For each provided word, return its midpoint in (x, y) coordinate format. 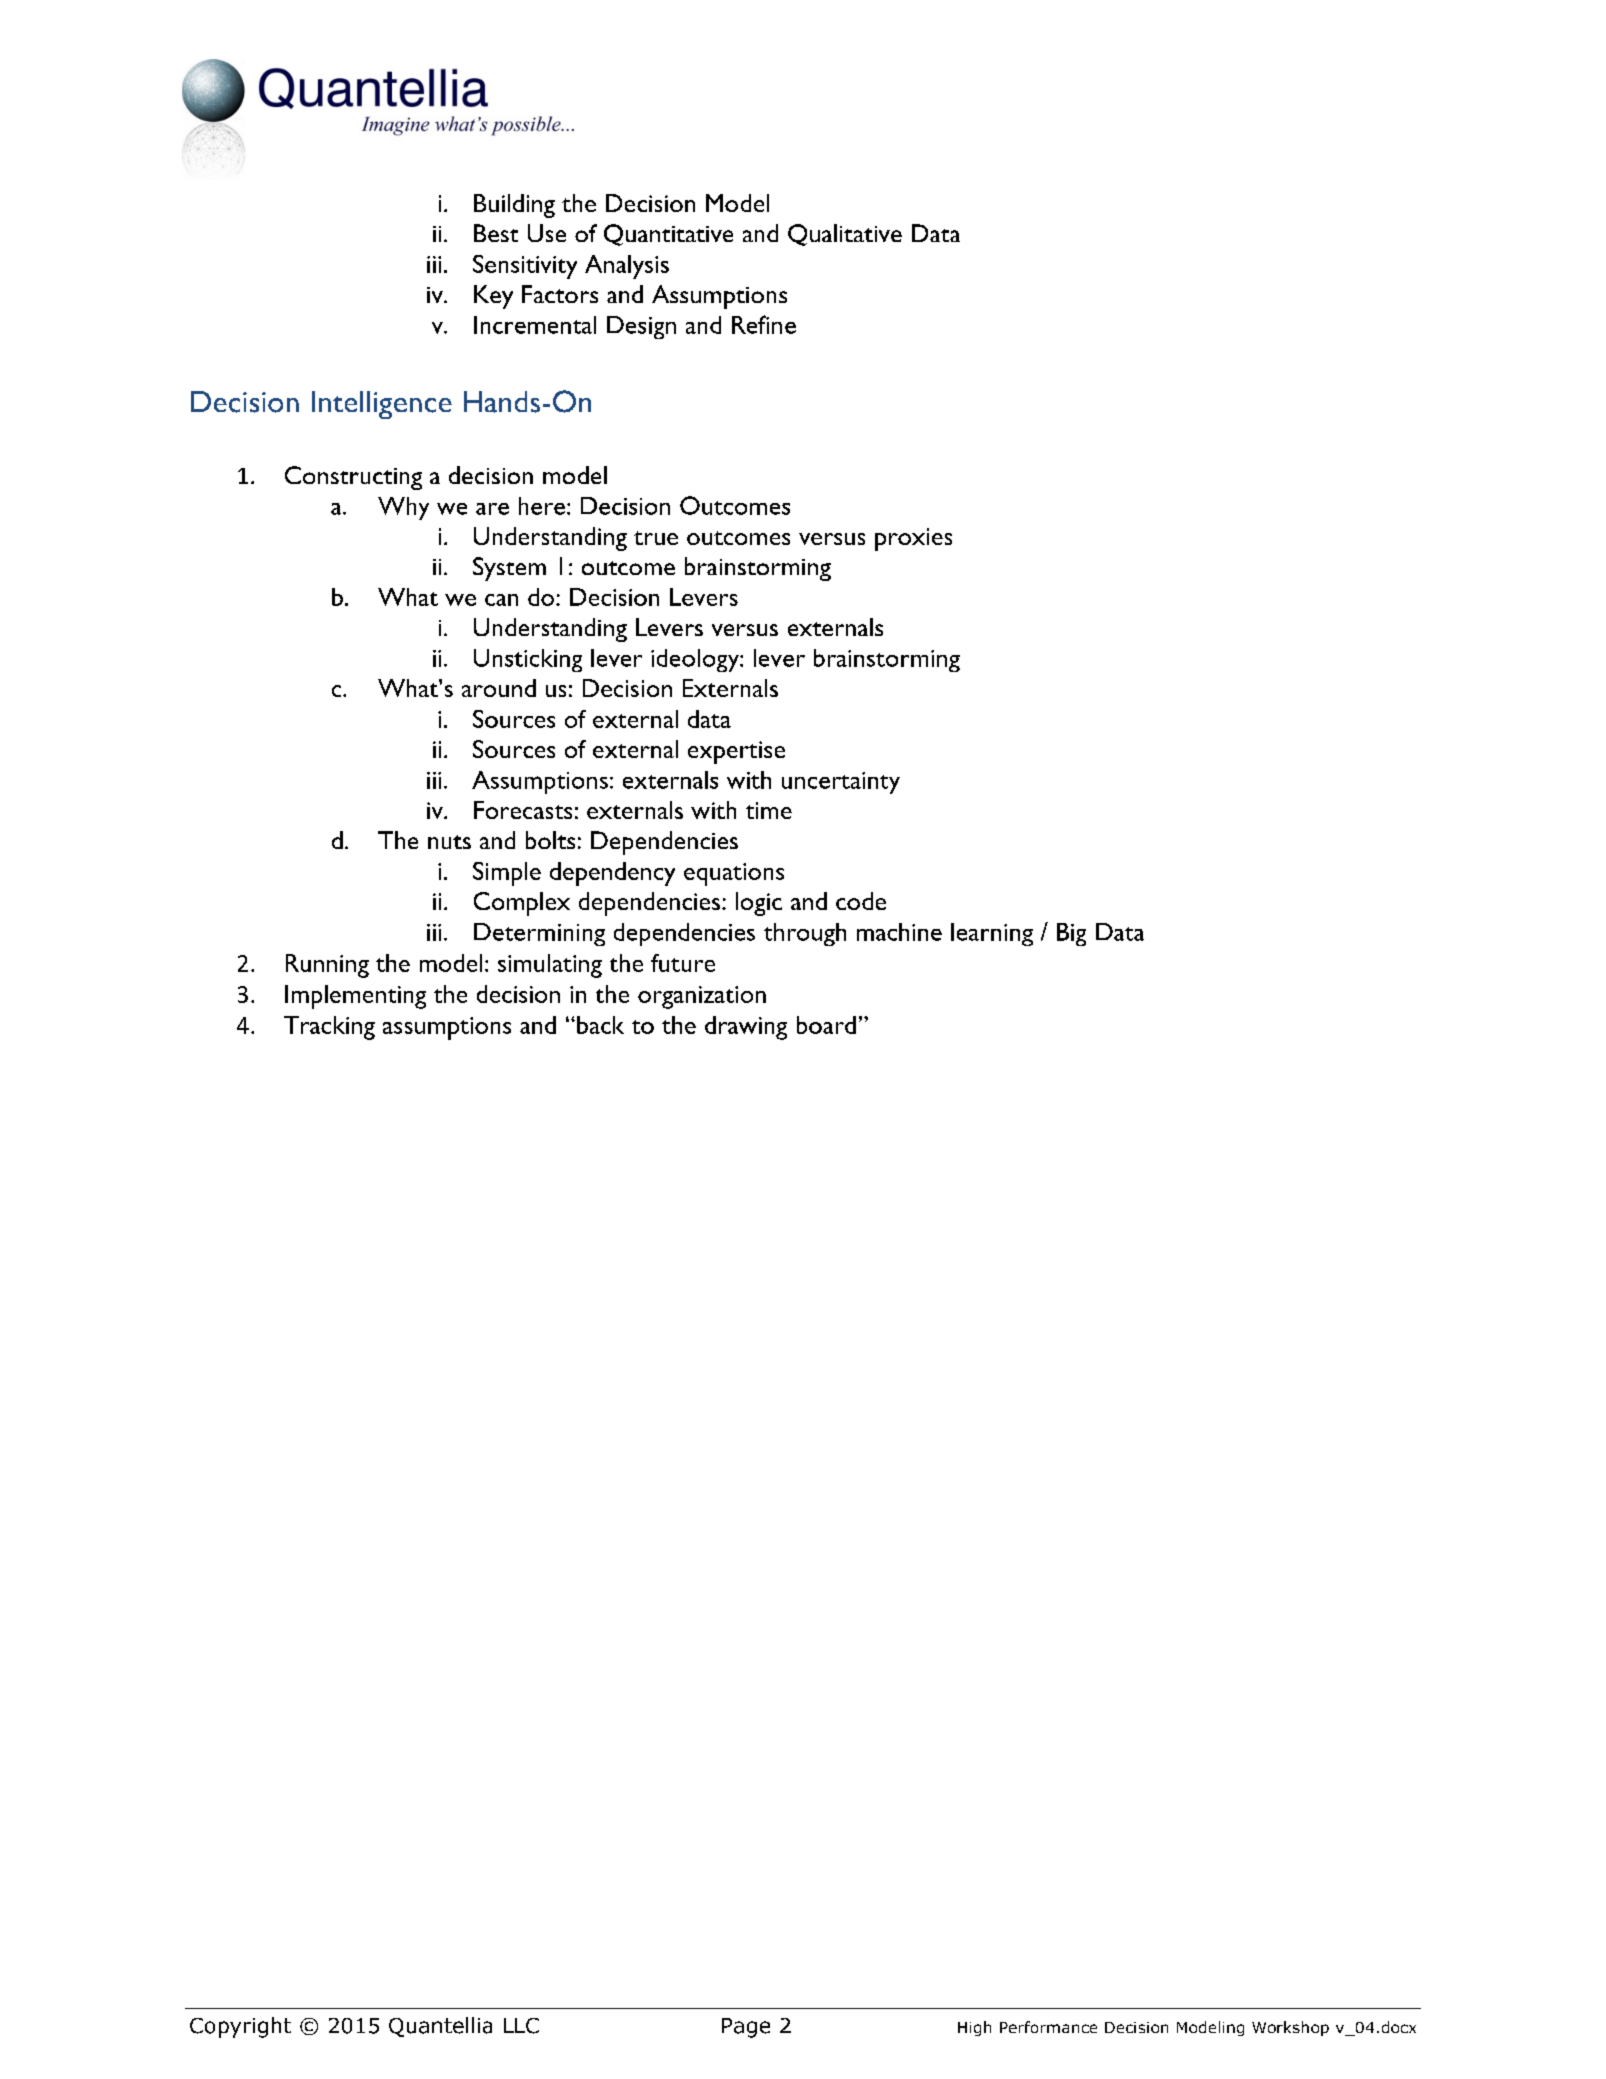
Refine (764, 324)
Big (1071, 934)
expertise (736, 752)
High (974, 2028)
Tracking (329, 1028)
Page (746, 2028)
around (499, 688)
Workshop (1290, 2028)
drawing (746, 1028)
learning (992, 934)
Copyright (240, 2027)
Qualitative (845, 235)
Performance (1048, 2027)
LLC (521, 2026)
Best (496, 233)
